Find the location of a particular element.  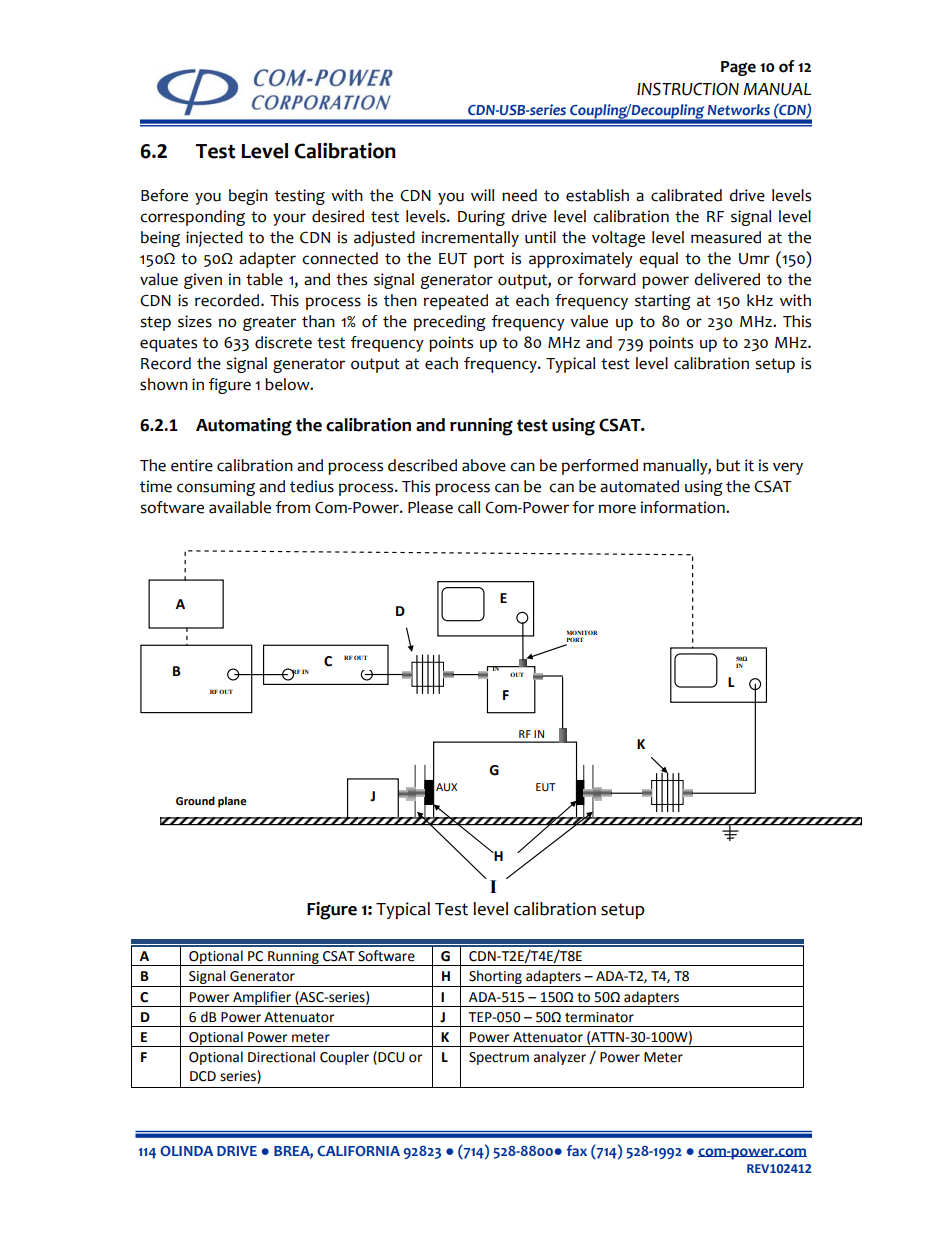

but is located at coordinates (728, 465).
